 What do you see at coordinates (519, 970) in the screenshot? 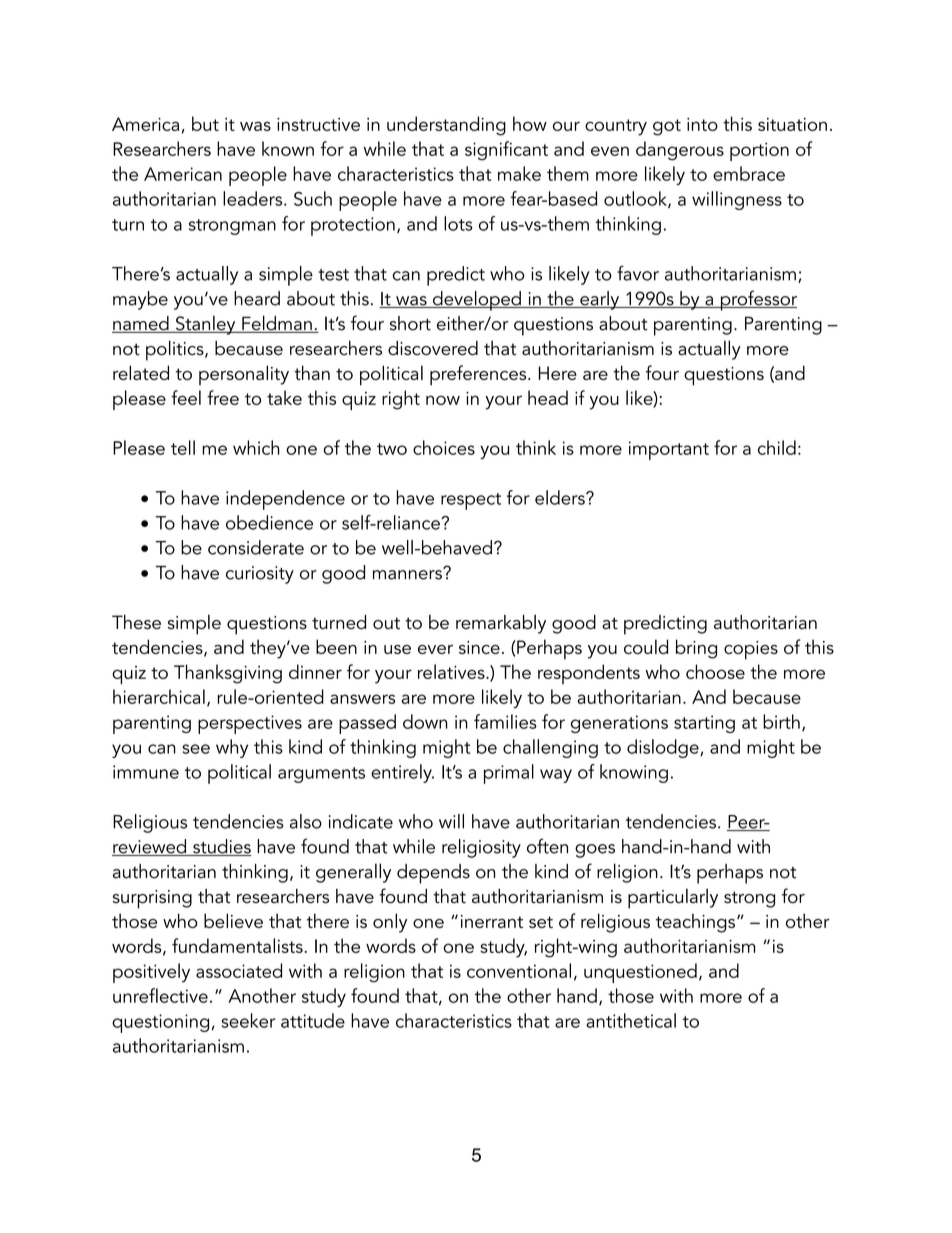
I see `conventional` at bounding box center [519, 970].
